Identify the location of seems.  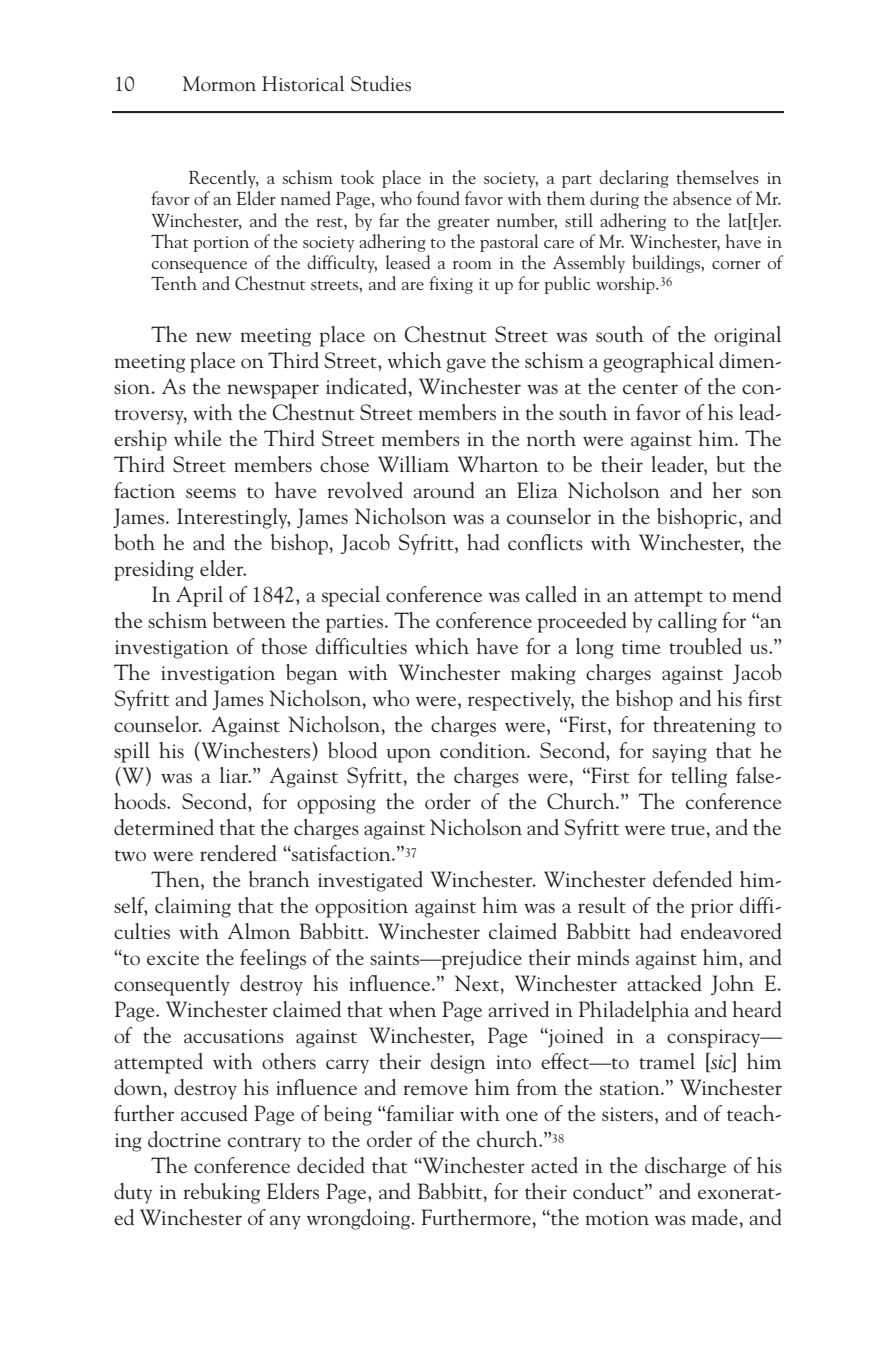
(211, 493).
